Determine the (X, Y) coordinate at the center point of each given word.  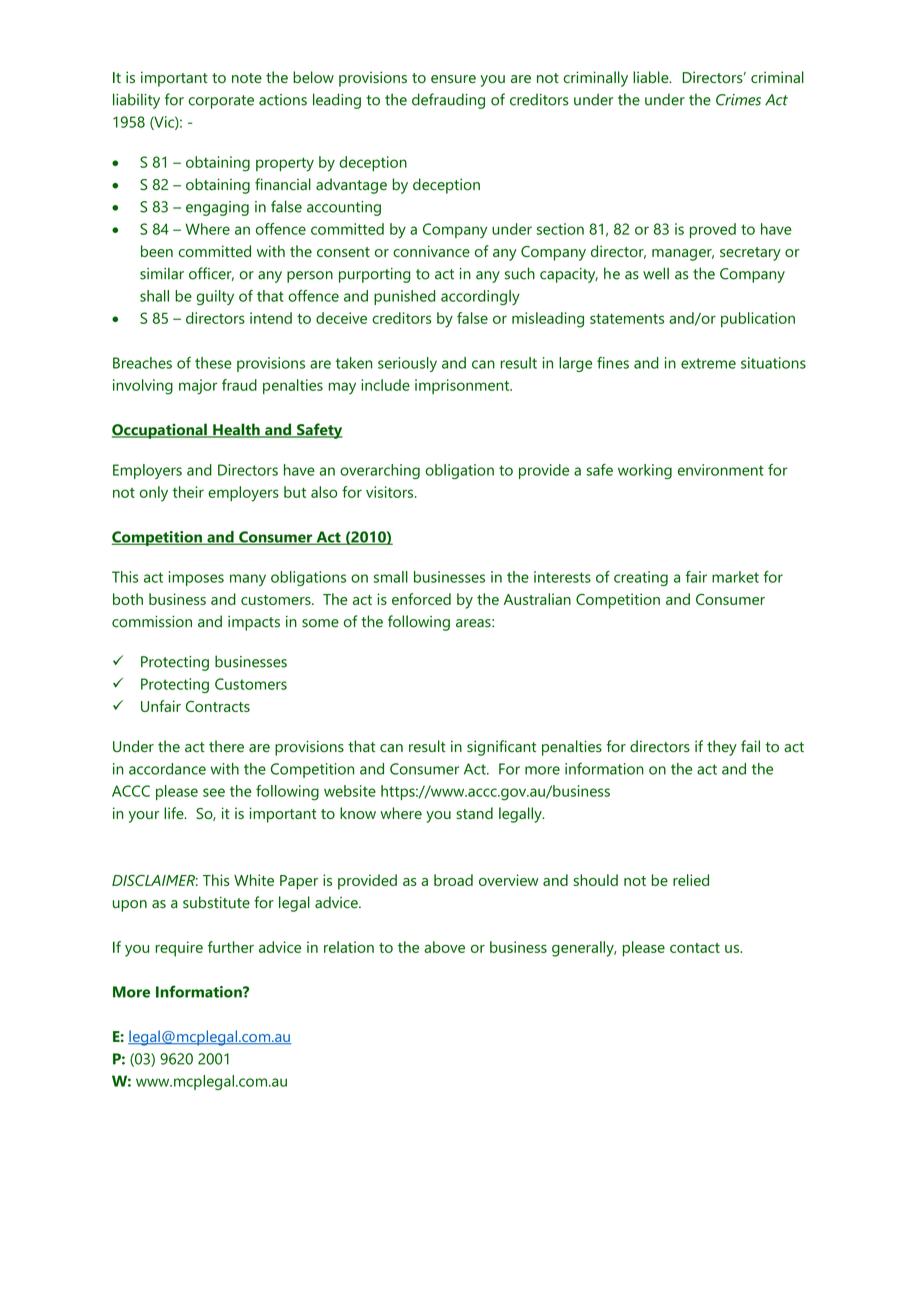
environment (721, 470)
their (188, 492)
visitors (391, 492)
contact (695, 948)
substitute (216, 902)
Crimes (738, 100)
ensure (453, 79)
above (444, 947)
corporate (221, 102)
